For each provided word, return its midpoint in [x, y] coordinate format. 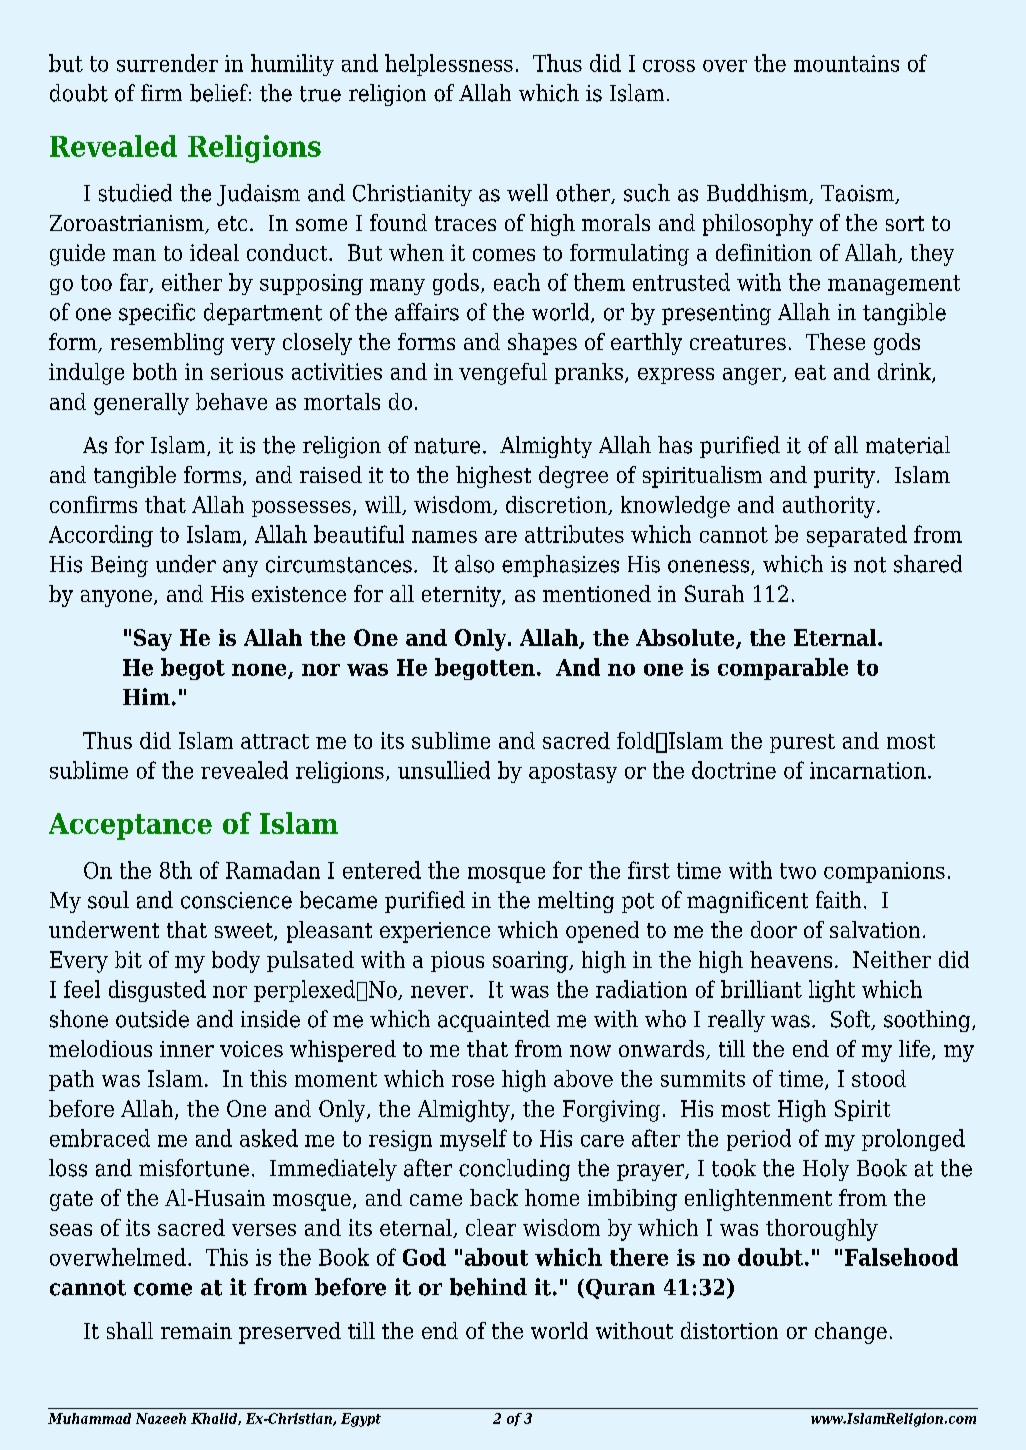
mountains [846, 63]
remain [196, 1331]
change [851, 1333]
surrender [167, 63]
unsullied [444, 770]
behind [488, 1287]
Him [146, 696]
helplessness [449, 65]
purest [802, 743]
